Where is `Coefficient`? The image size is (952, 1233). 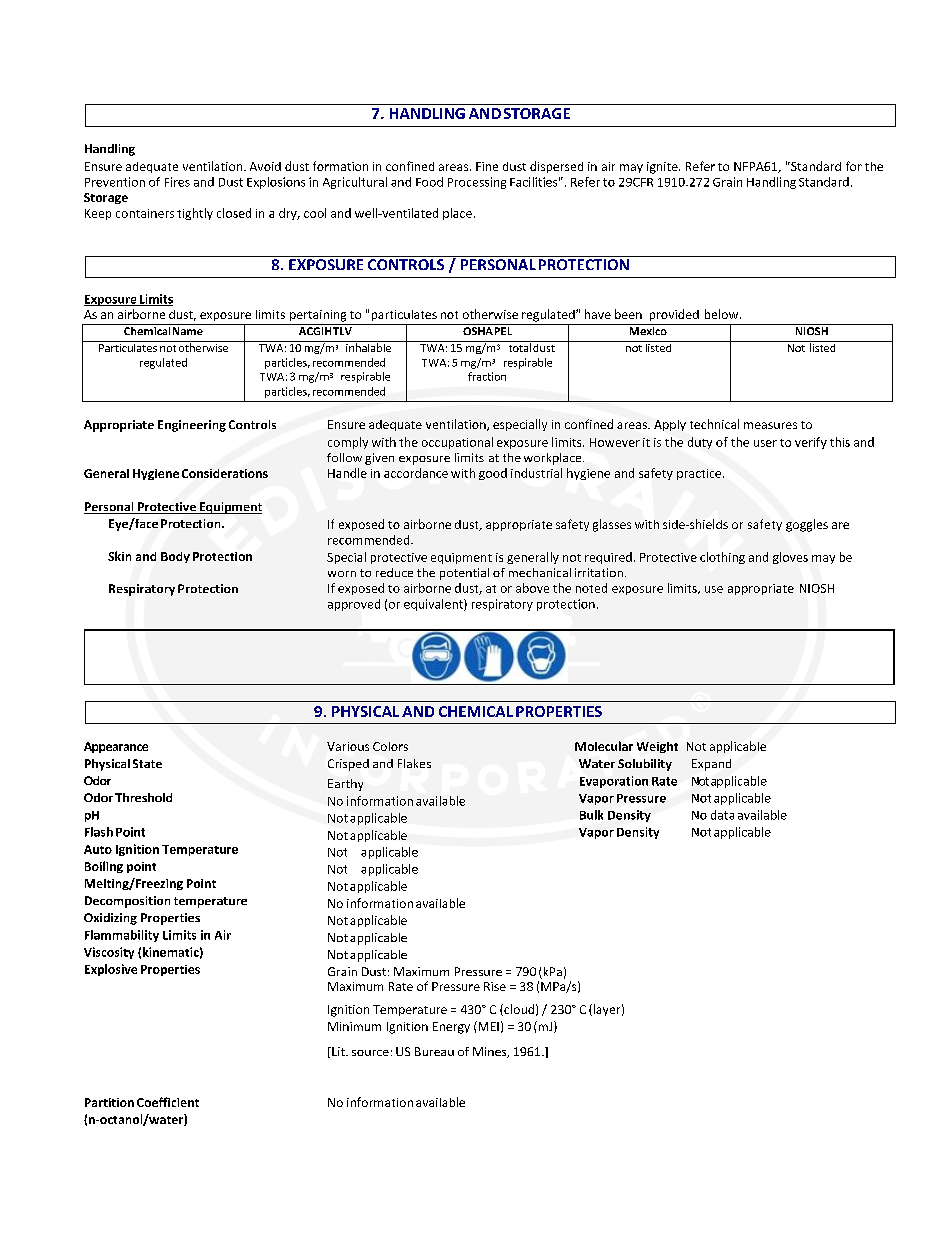
Coefficient is located at coordinates (168, 1102).
